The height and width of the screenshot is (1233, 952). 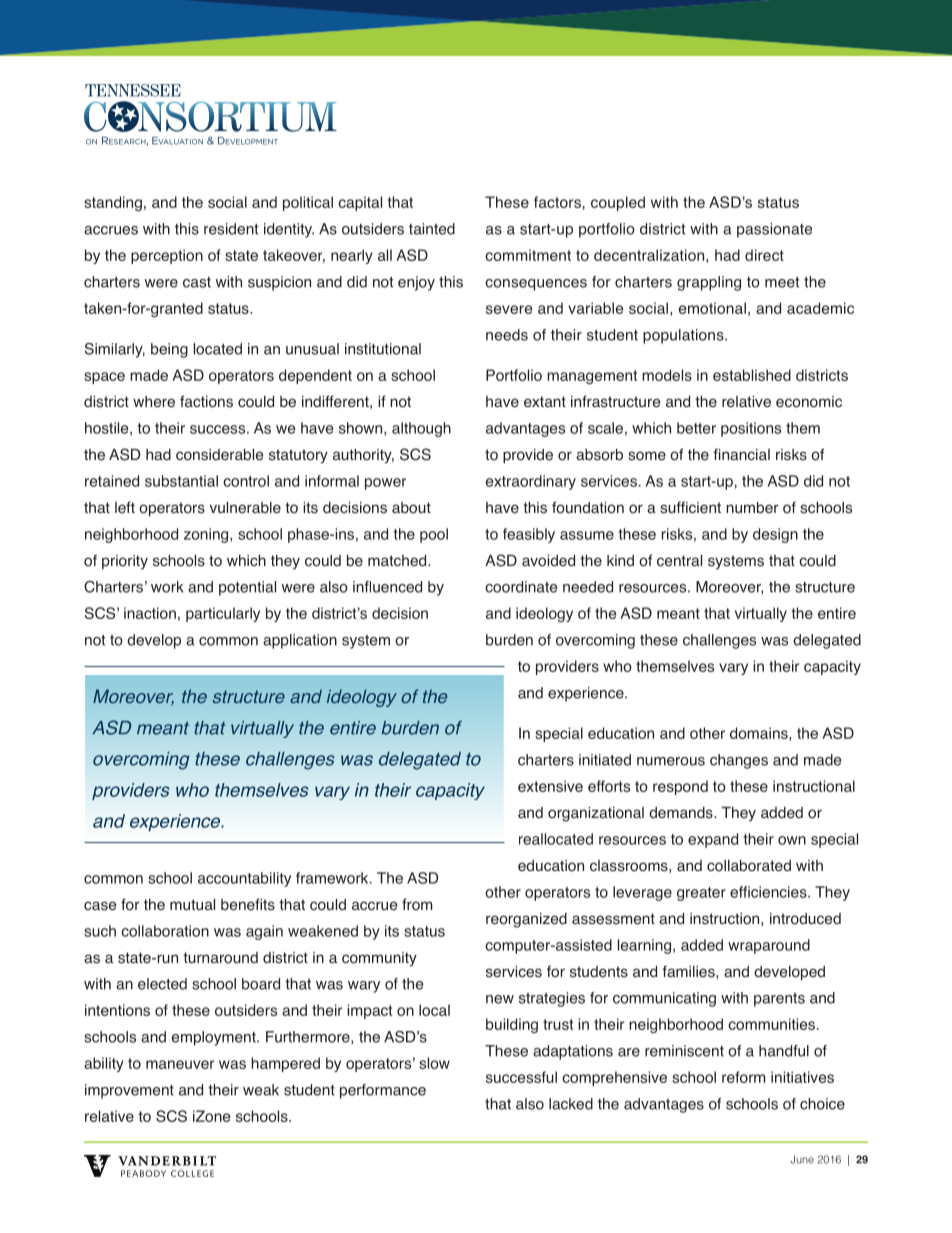 What do you see at coordinates (167, 256) in the screenshot?
I see `perception` at bounding box center [167, 256].
